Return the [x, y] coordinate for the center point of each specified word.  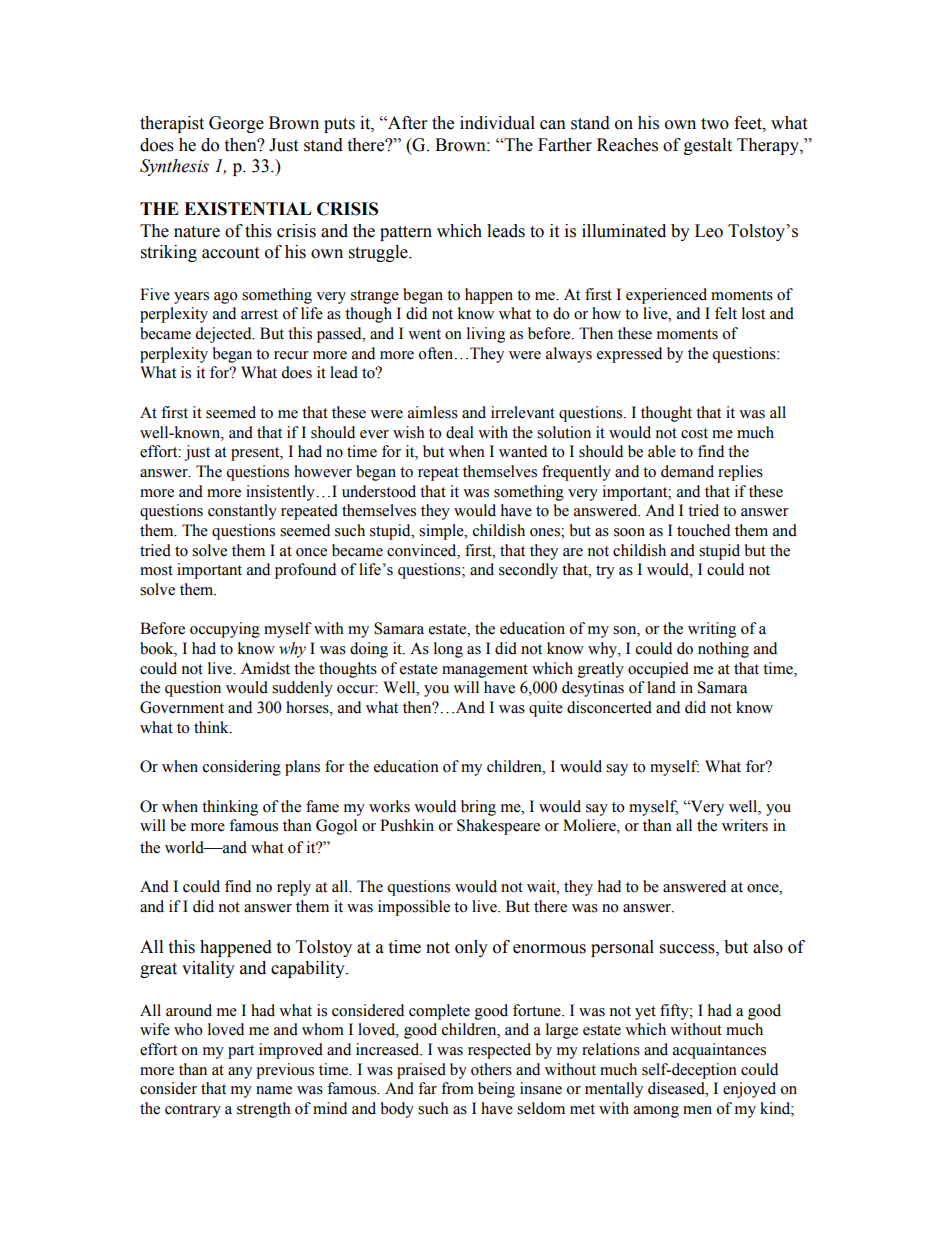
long [448, 650]
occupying [225, 630]
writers [745, 825]
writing [712, 630]
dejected [224, 335]
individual [497, 123]
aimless [433, 412]
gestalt [708, 146]
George [236, 124]
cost [694, 433]
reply [294, 888]
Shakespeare [498, 827]
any [240, 1073]
